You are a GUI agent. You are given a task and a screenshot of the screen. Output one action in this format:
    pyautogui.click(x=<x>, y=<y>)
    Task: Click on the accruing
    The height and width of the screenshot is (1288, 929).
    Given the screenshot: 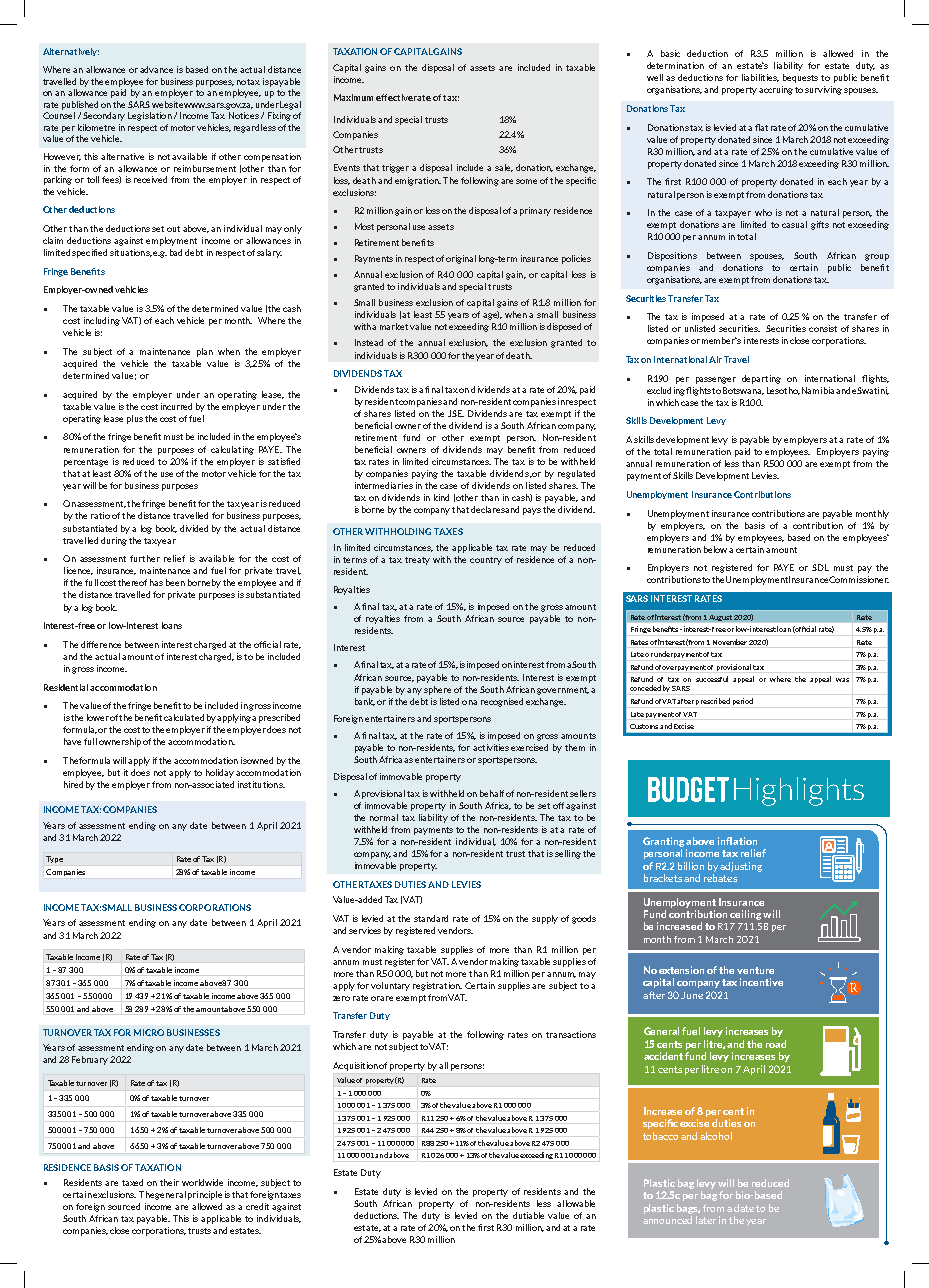 What is the action you would take?
    pyautogui.click(x=776, y=90)
